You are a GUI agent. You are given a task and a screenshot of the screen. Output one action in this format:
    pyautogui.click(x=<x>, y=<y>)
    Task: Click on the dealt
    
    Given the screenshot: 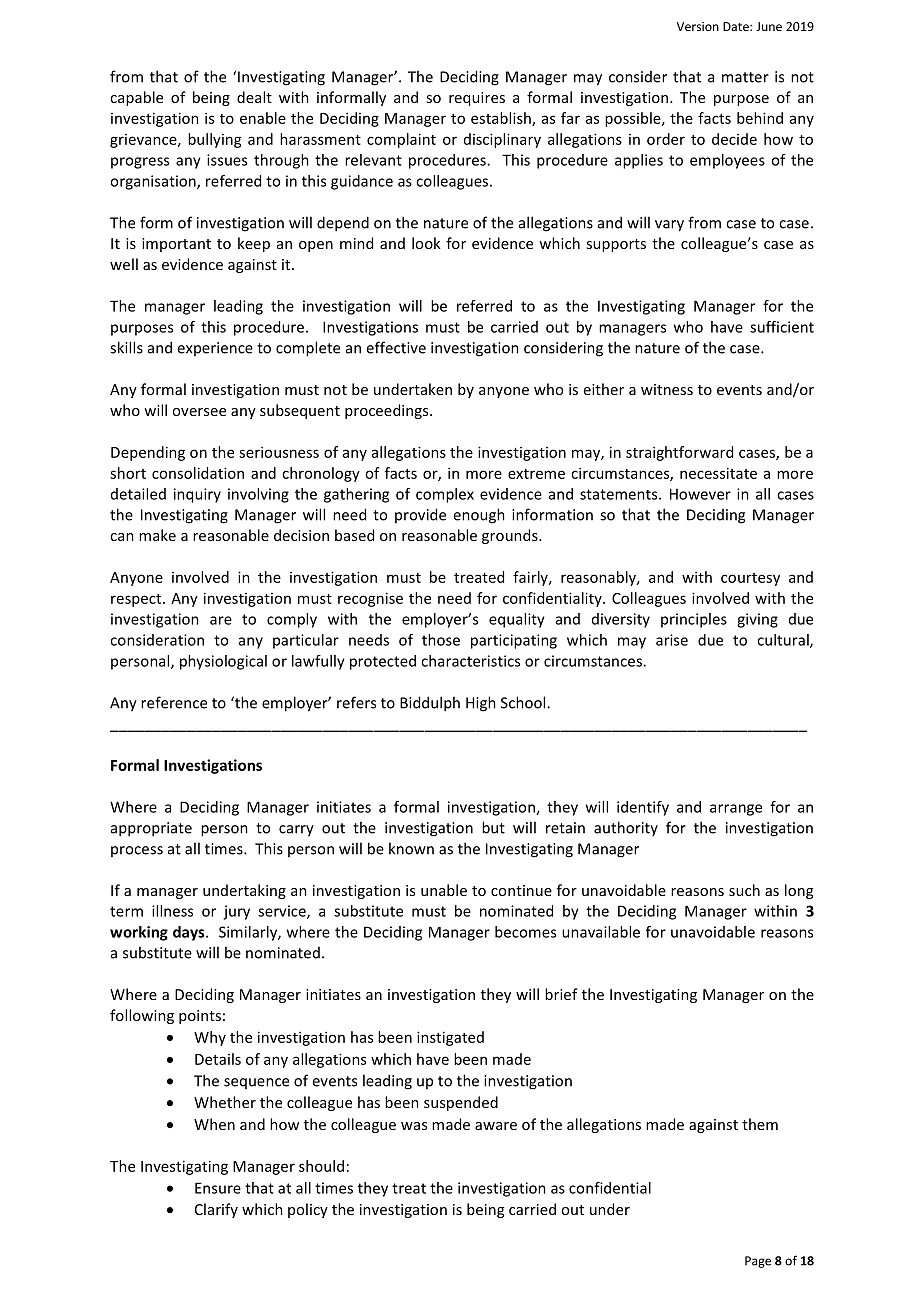 What is the action you would take?
    pyautogui.click(x=254, y=97)
